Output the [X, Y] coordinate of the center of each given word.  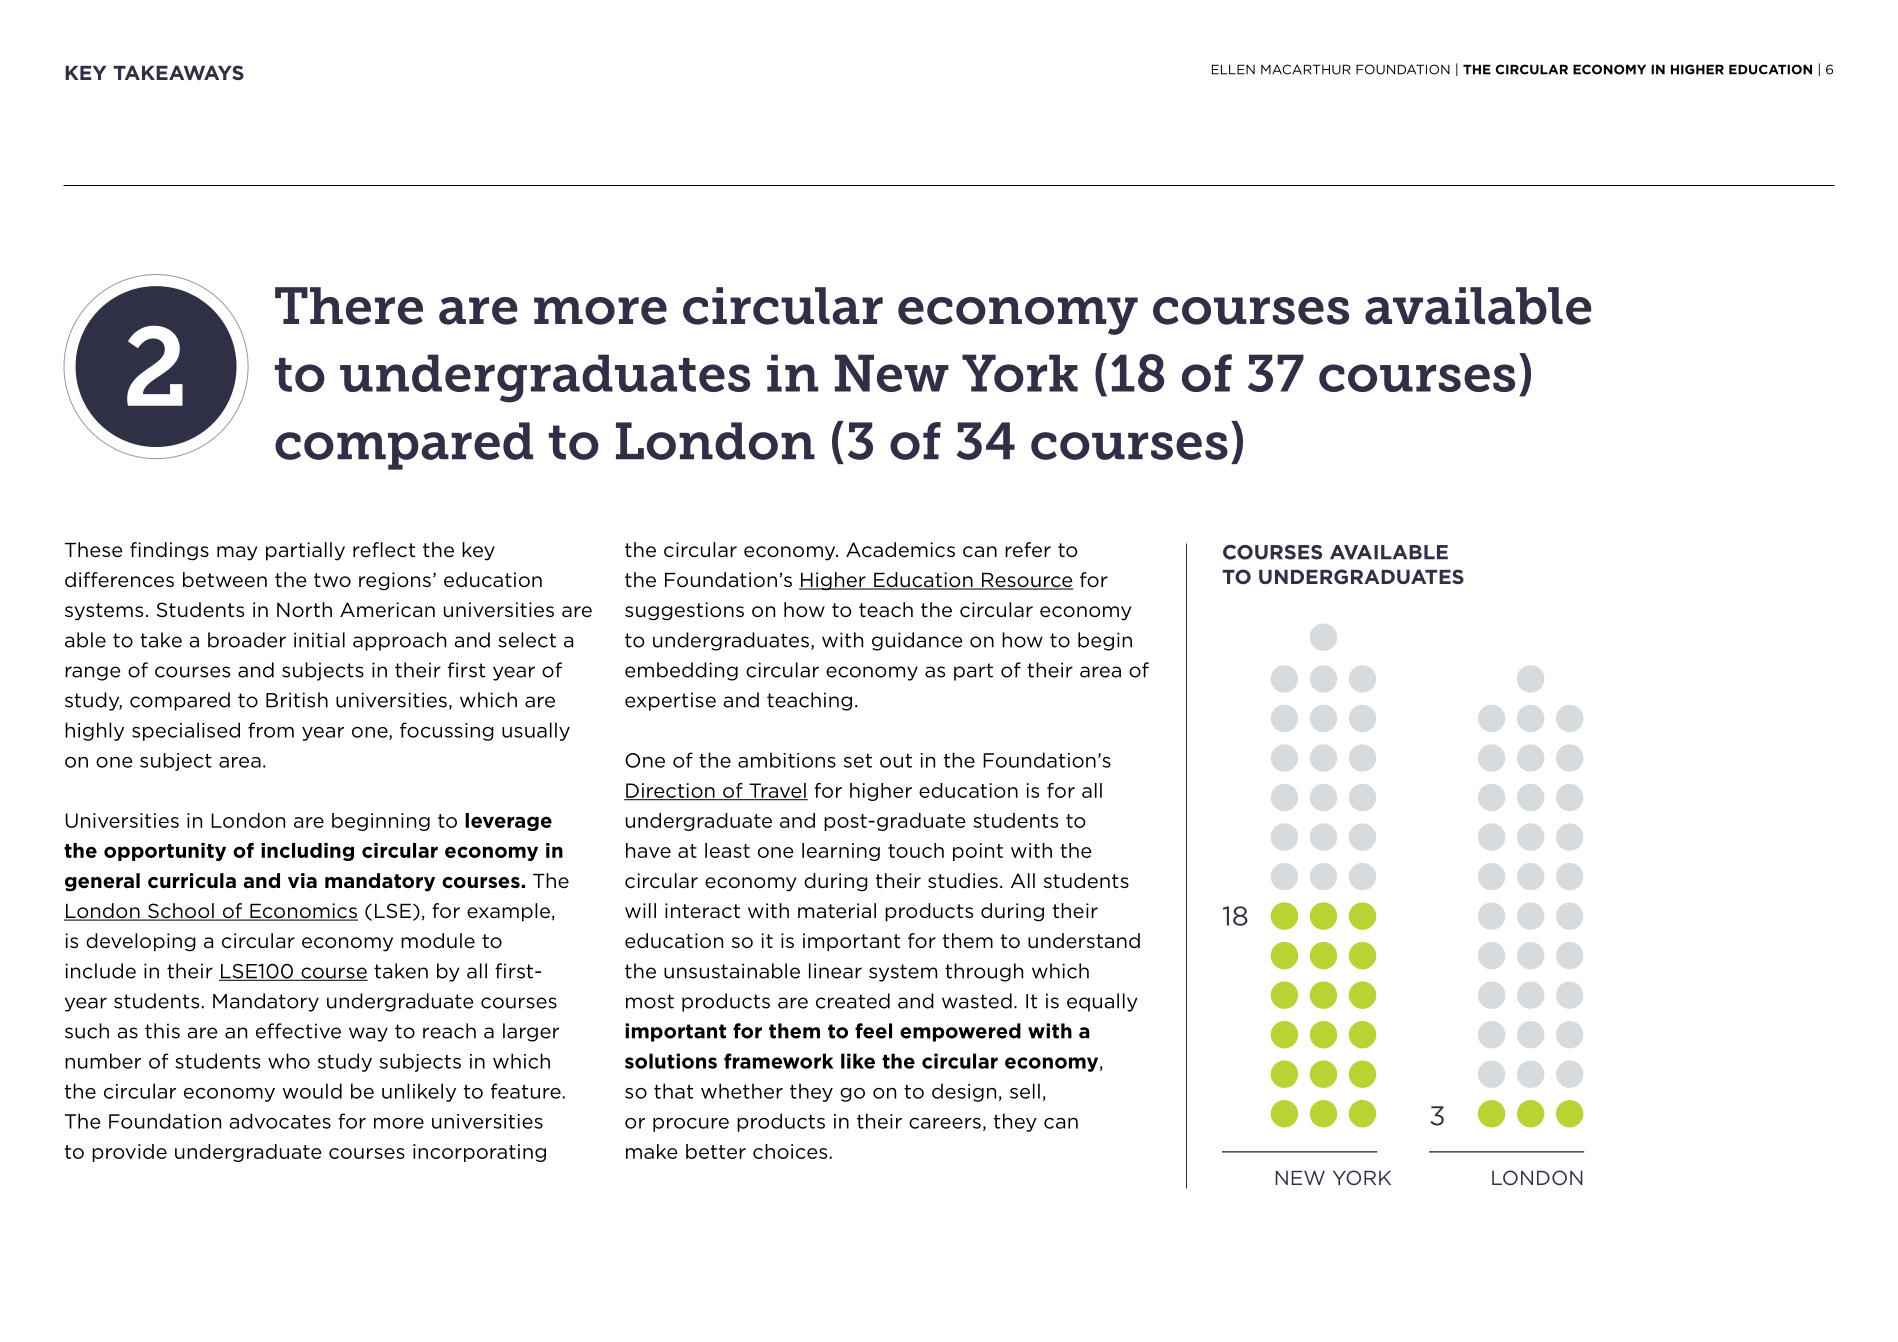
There [349, 306]
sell [1025, 1091]
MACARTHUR [1306, 69]
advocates [280, 1121]
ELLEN [1233, 69]
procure [691, 1125]
